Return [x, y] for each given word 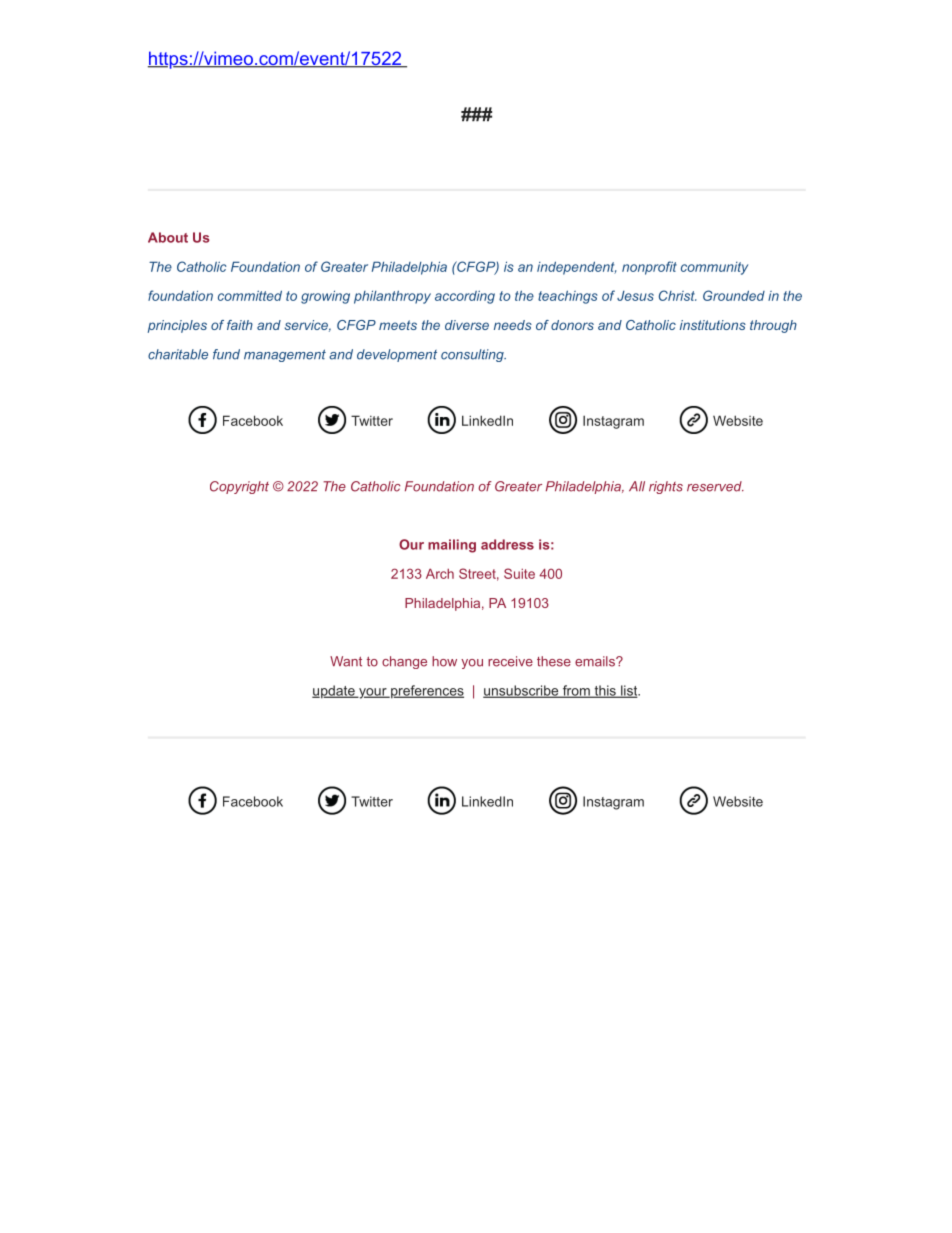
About [168, 237]
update [334, 692]
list [629, 691]
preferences [426, 692]
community [714, 268]
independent [576, 268]
